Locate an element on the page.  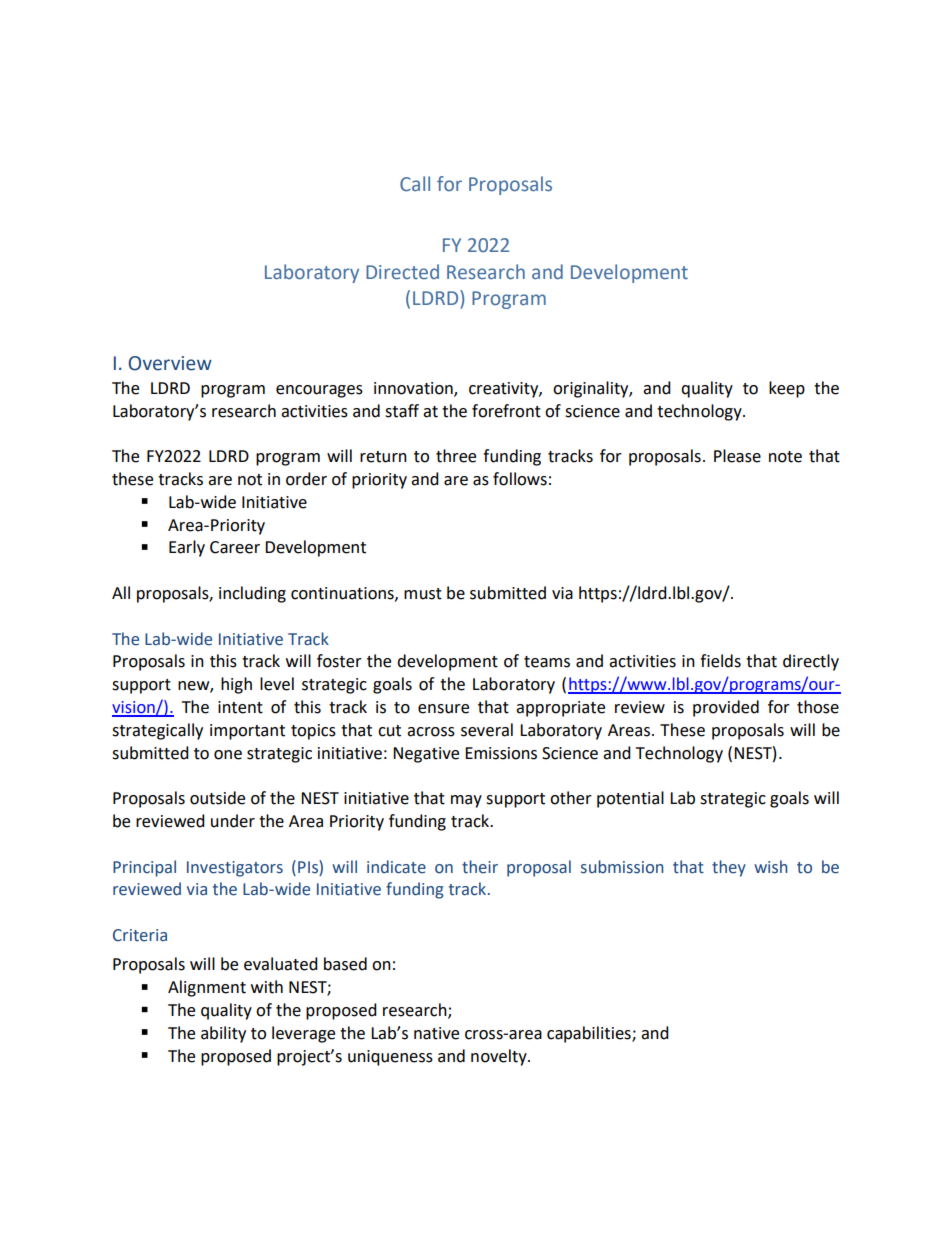
ability is located at coordinates (223, 1034).
